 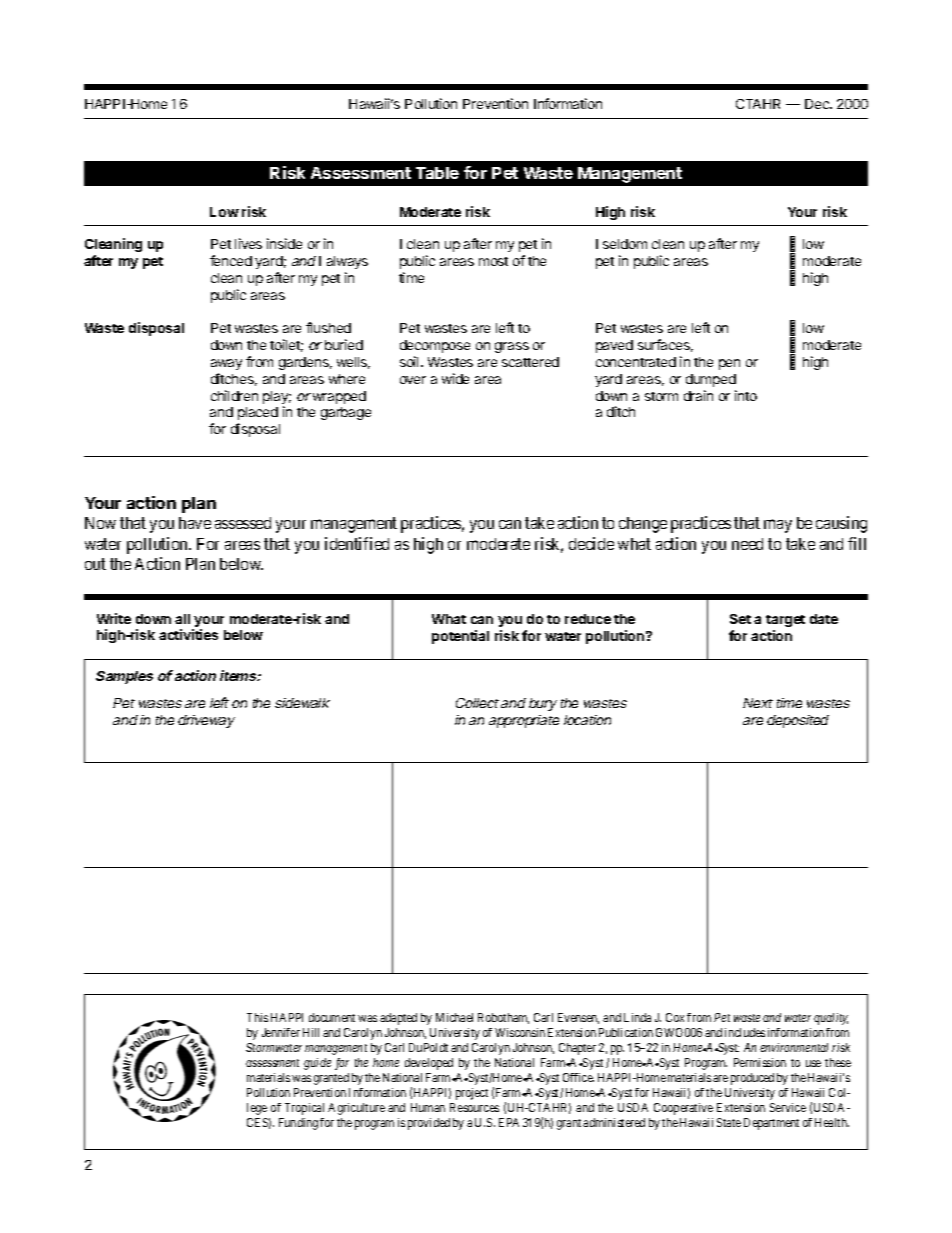 What do you see at coordinates (195, 523) in the image?
I see `have` at bounding box center [195, 523].
